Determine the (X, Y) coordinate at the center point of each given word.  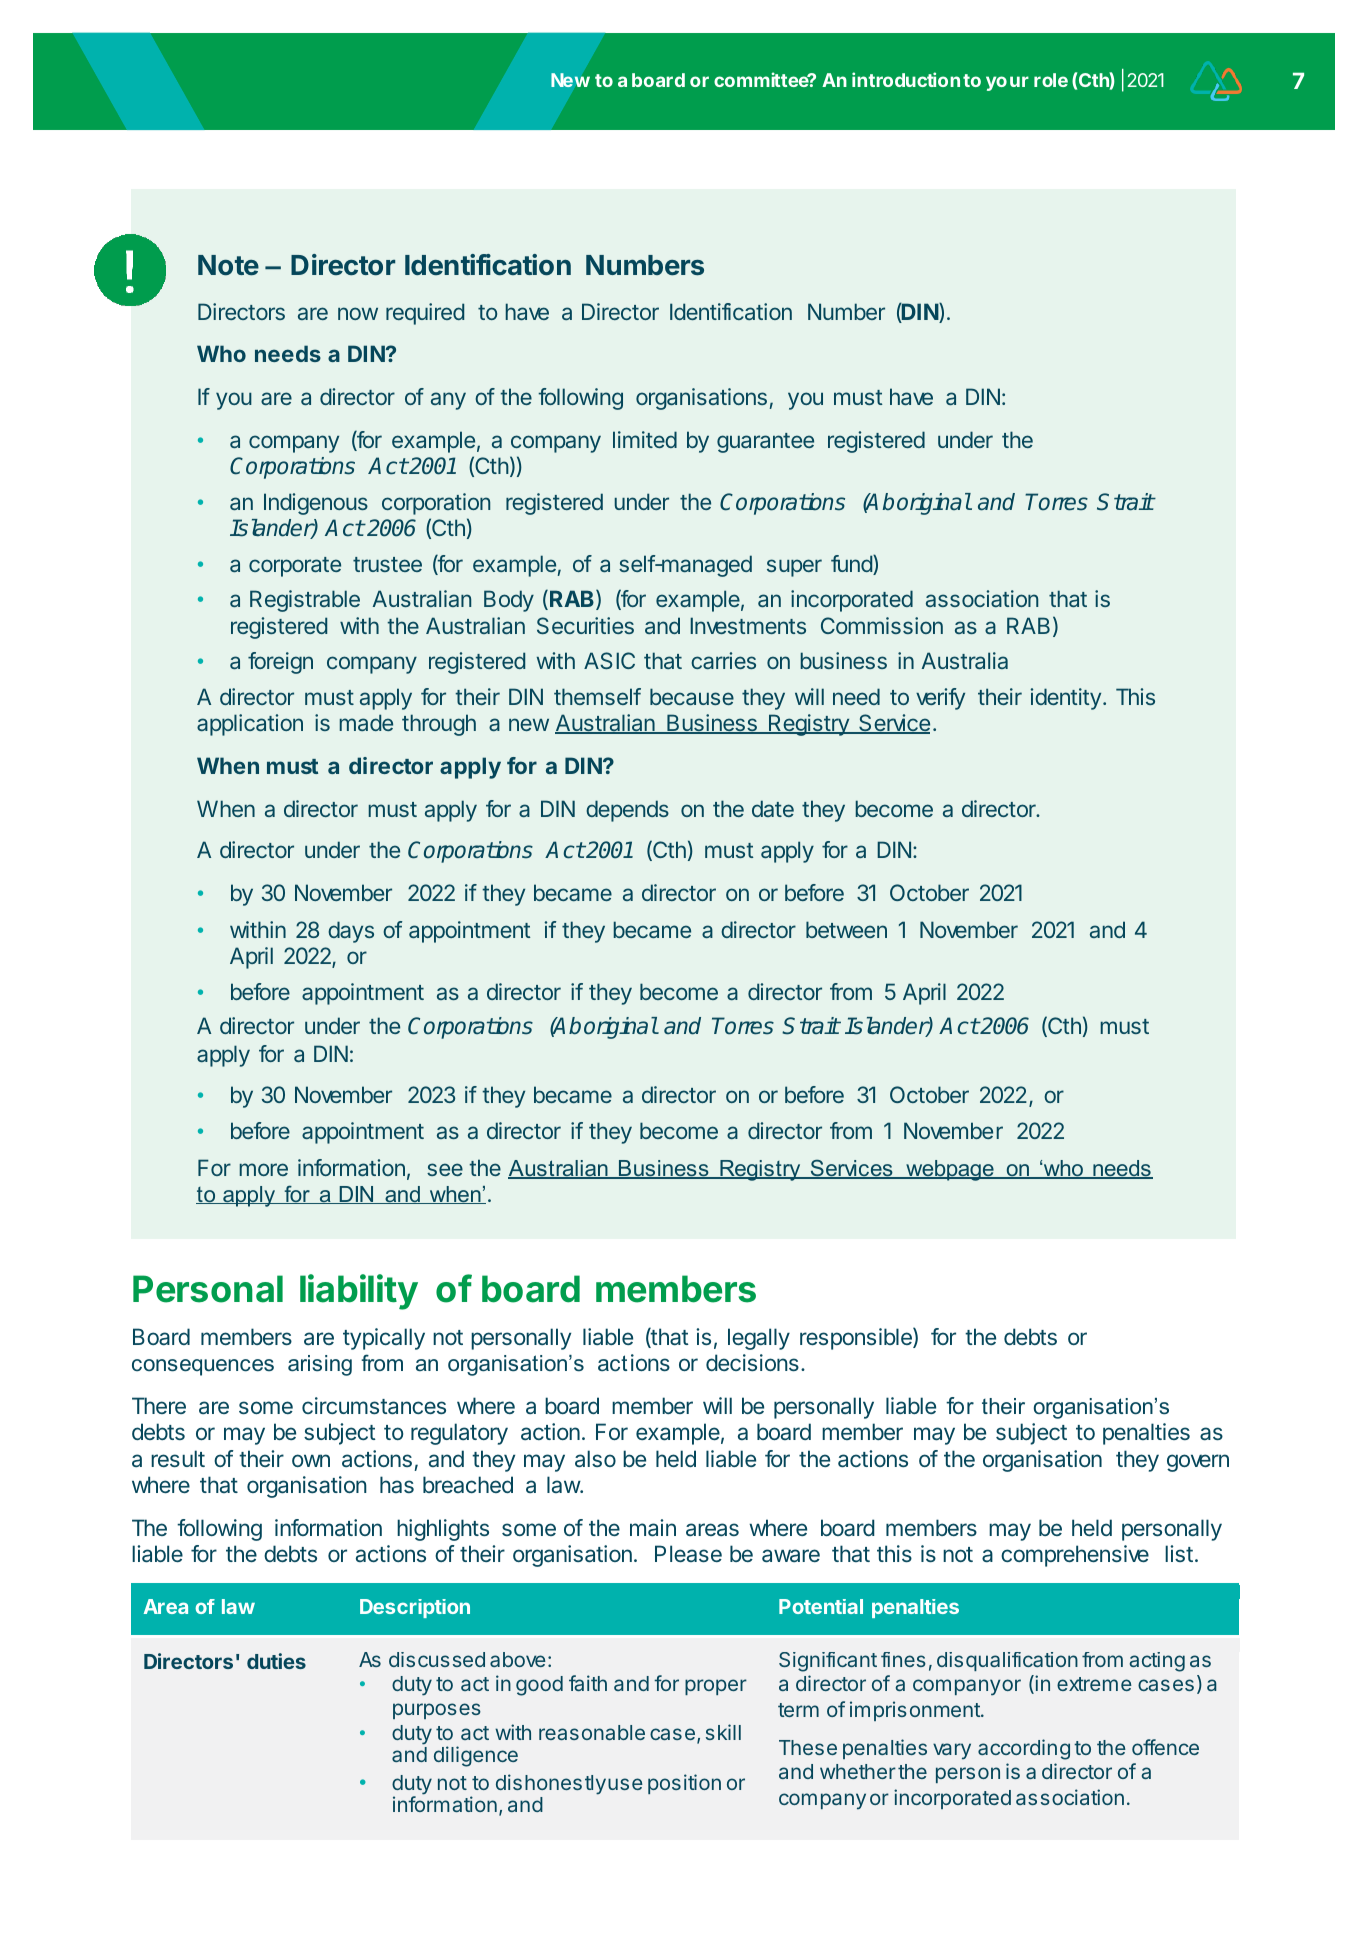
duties (276, 1661)
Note (228, 265)
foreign (280, 663)
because (692, 696)
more (264, 1169)
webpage (950, 1170)
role (1051, 80)
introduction (906, 79)
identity (1065, 699)
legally (759, 1339)
